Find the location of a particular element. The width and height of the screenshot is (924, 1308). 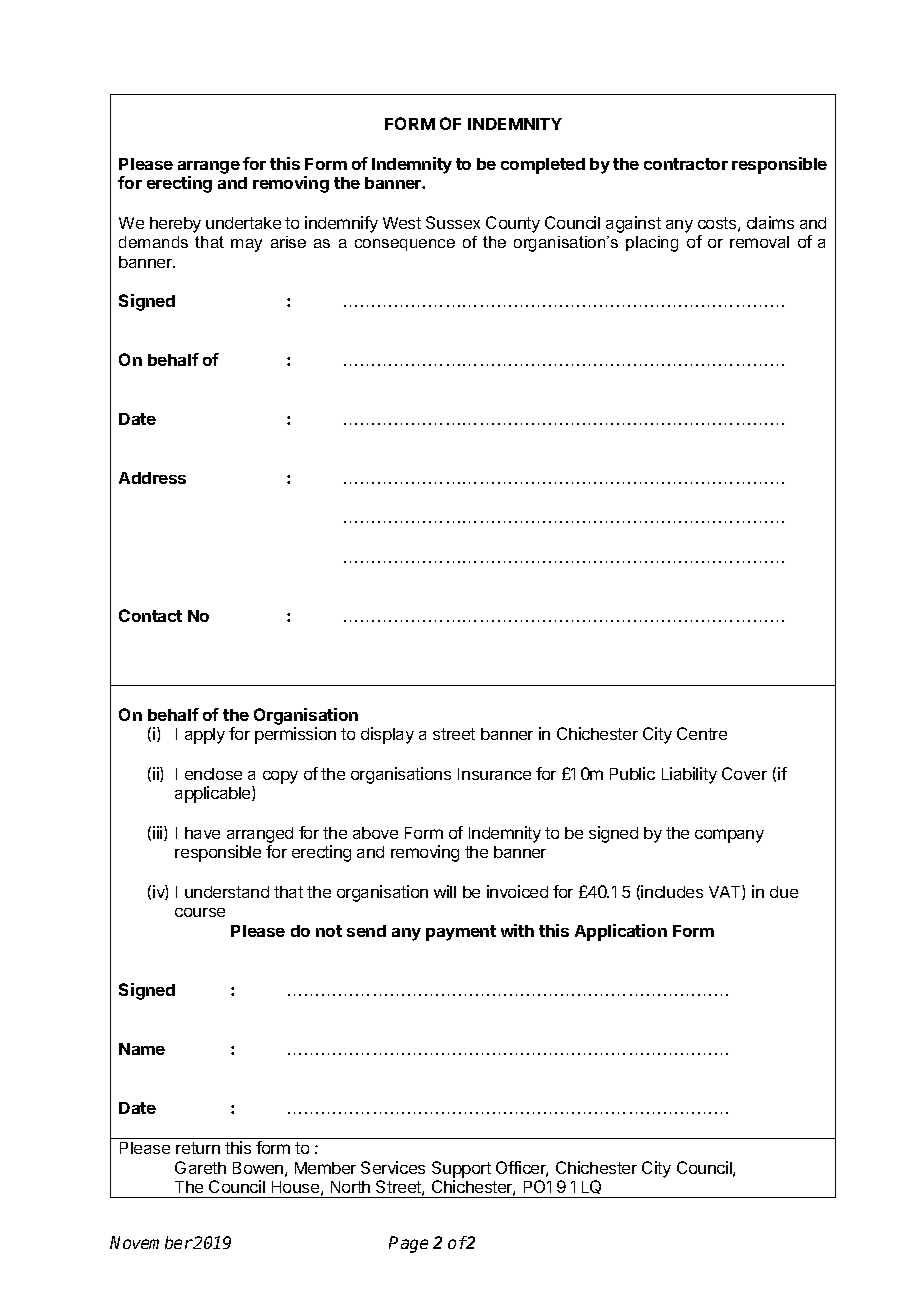

understand is located at coordinates (227, 892).
